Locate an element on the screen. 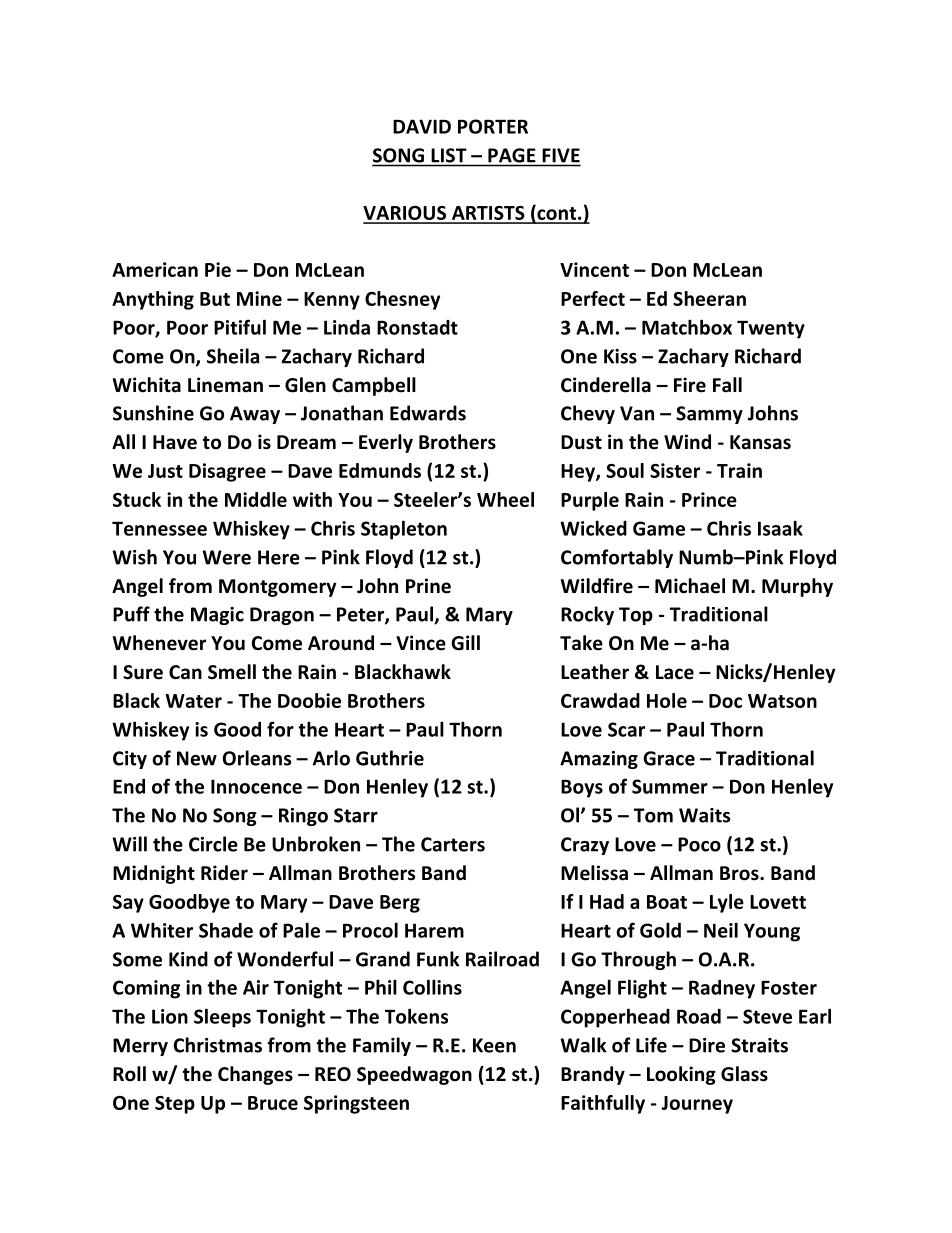 The image size is (952, 1233). Berg is located at coordinates (400, 904).
